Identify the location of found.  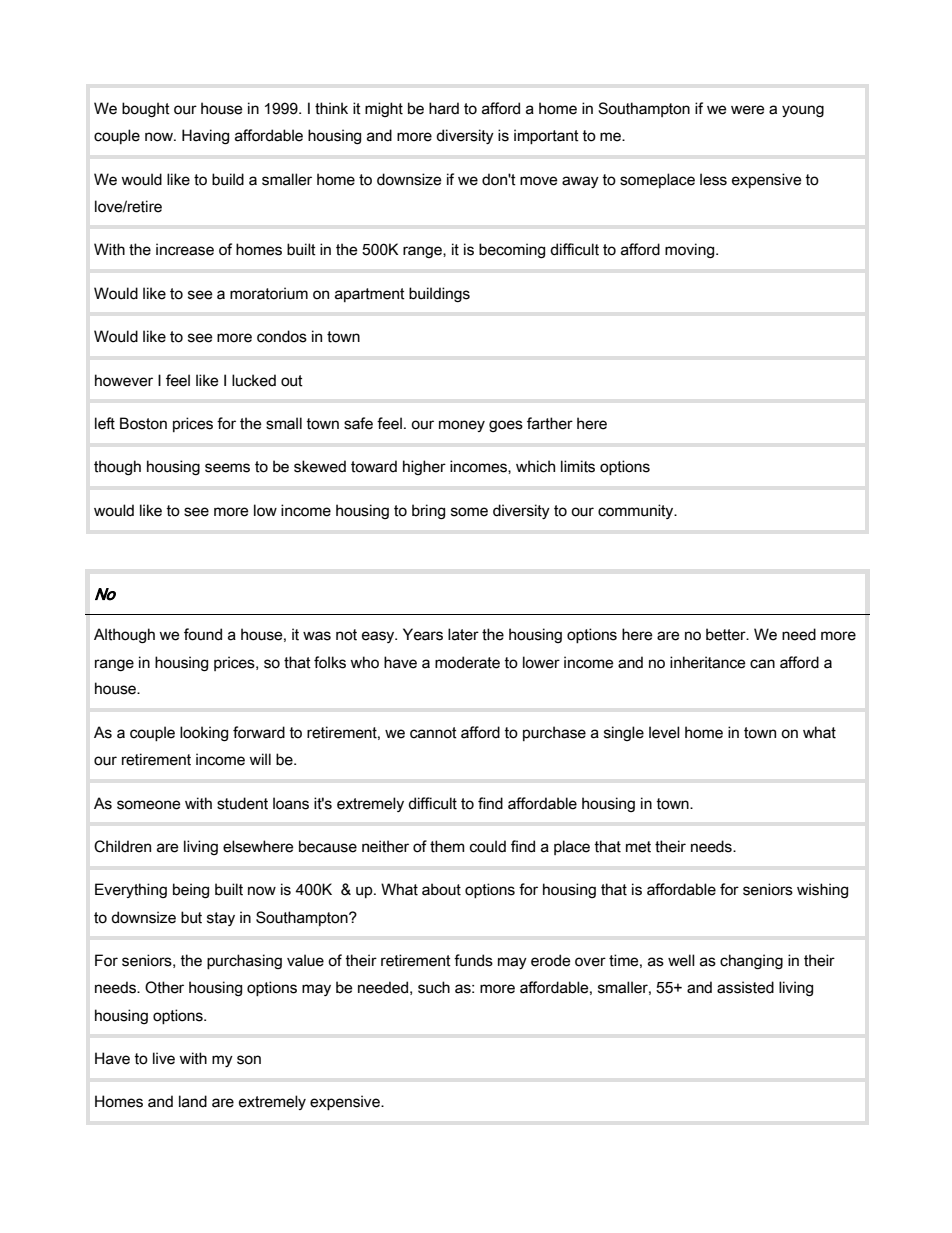
(203, 634).
